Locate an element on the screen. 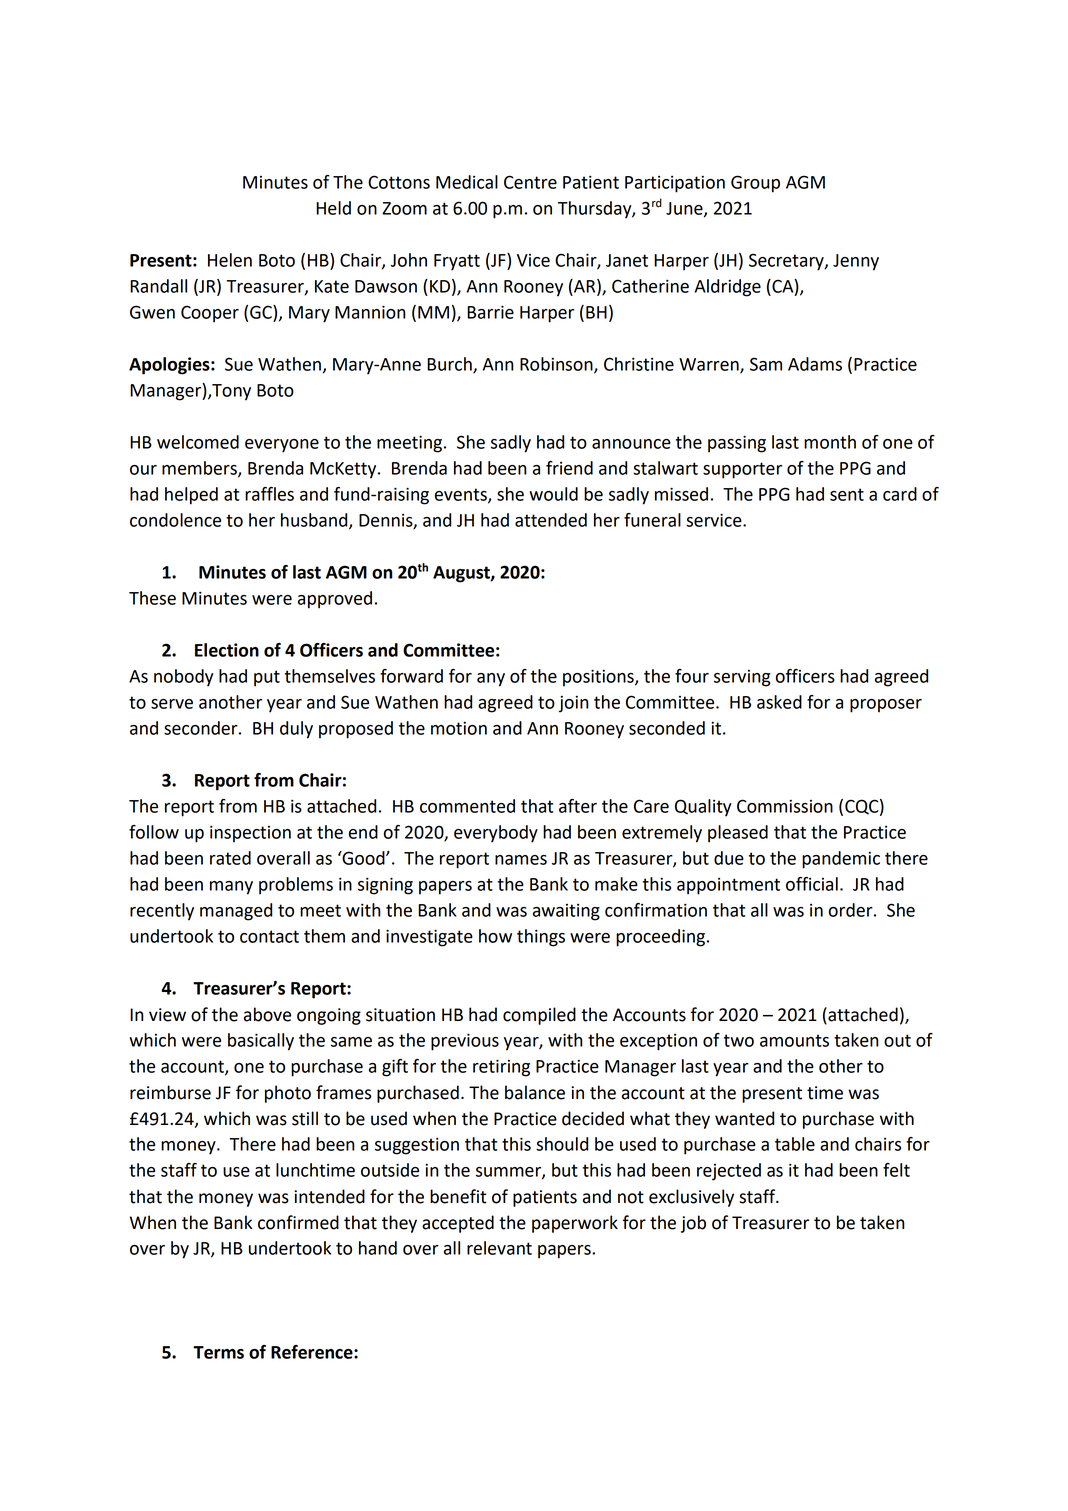  Helen is located at coordinates (230, 260).
